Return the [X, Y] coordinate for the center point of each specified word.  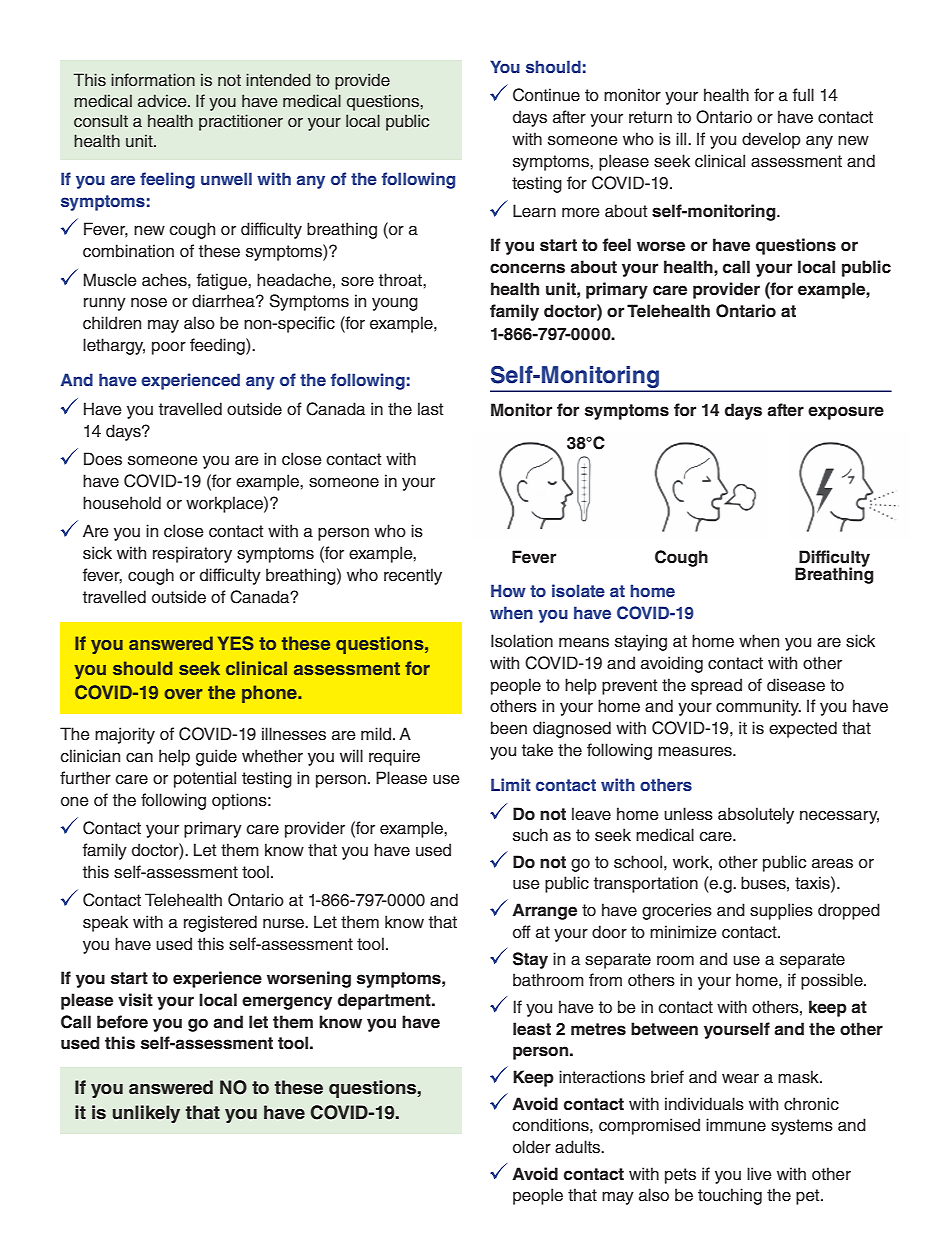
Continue [546, 95]
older [532, 1147]
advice [163, 101]
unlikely [146, 1114]
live [759, 1174]
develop [771, 140]
